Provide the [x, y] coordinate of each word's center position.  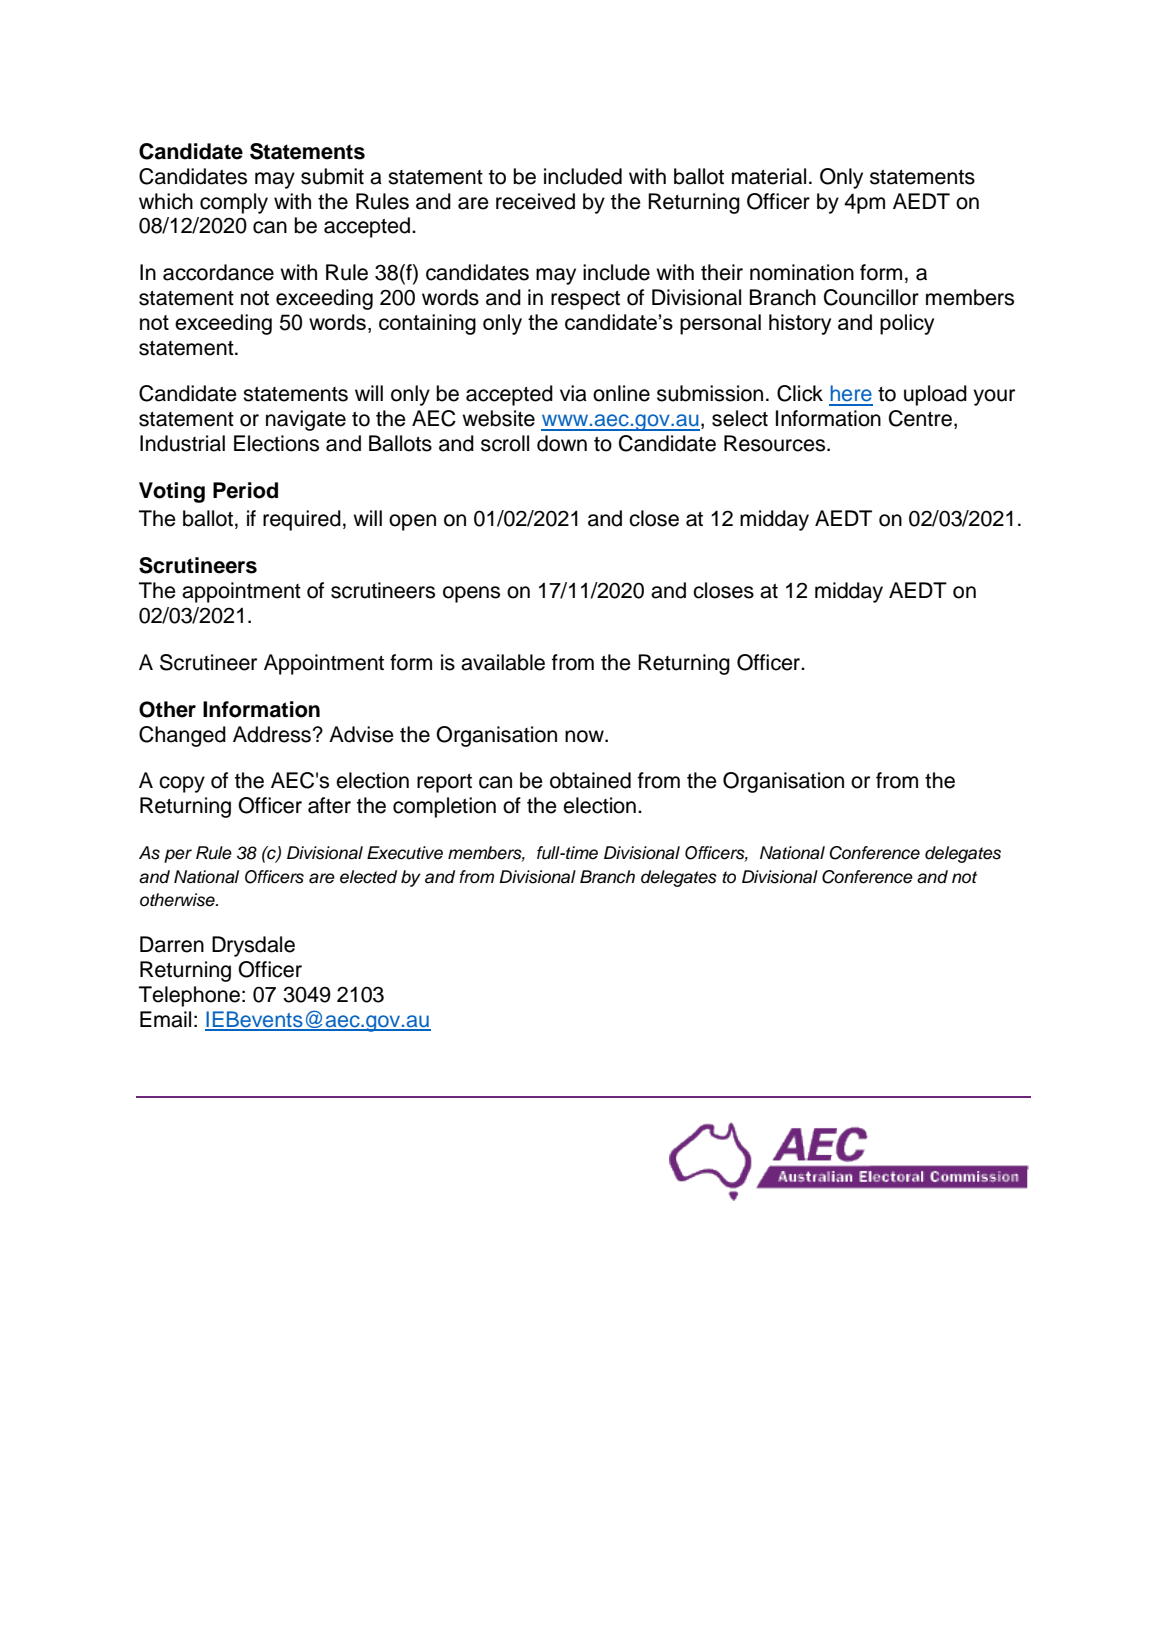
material [769, 176]
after [329, 805]
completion [444, 807]
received [535, 201]
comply [234, 203]
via [573, 393]
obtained [590, 780]
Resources [776, 443]
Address [272, 734]
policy [907, 324]
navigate [306, 420]
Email [165, 1019]
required [302, 520]
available [503, 662]
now [585, 736]
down [562, 443]
